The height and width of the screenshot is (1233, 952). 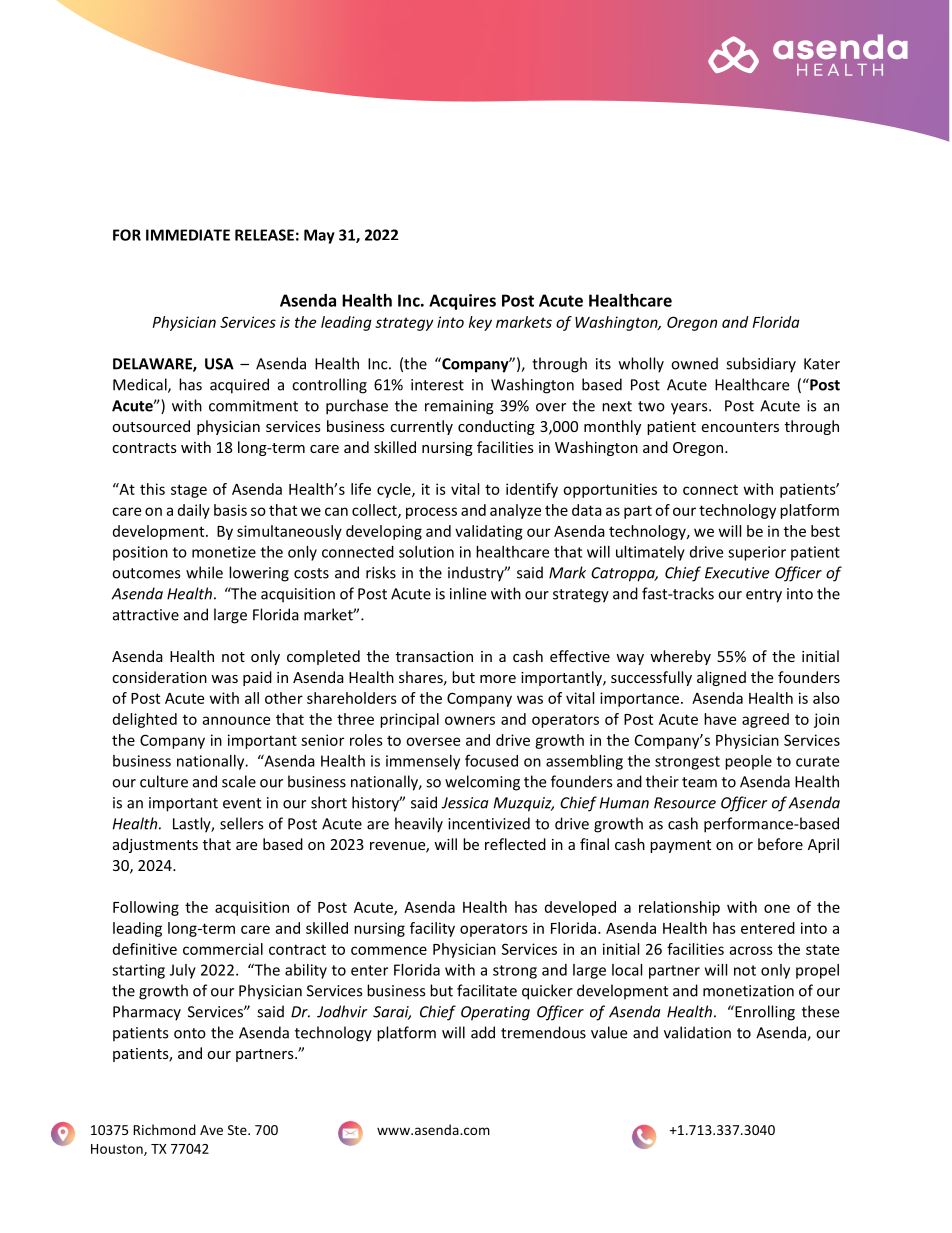 I want to click on add, so click(x=483, y=1032).
